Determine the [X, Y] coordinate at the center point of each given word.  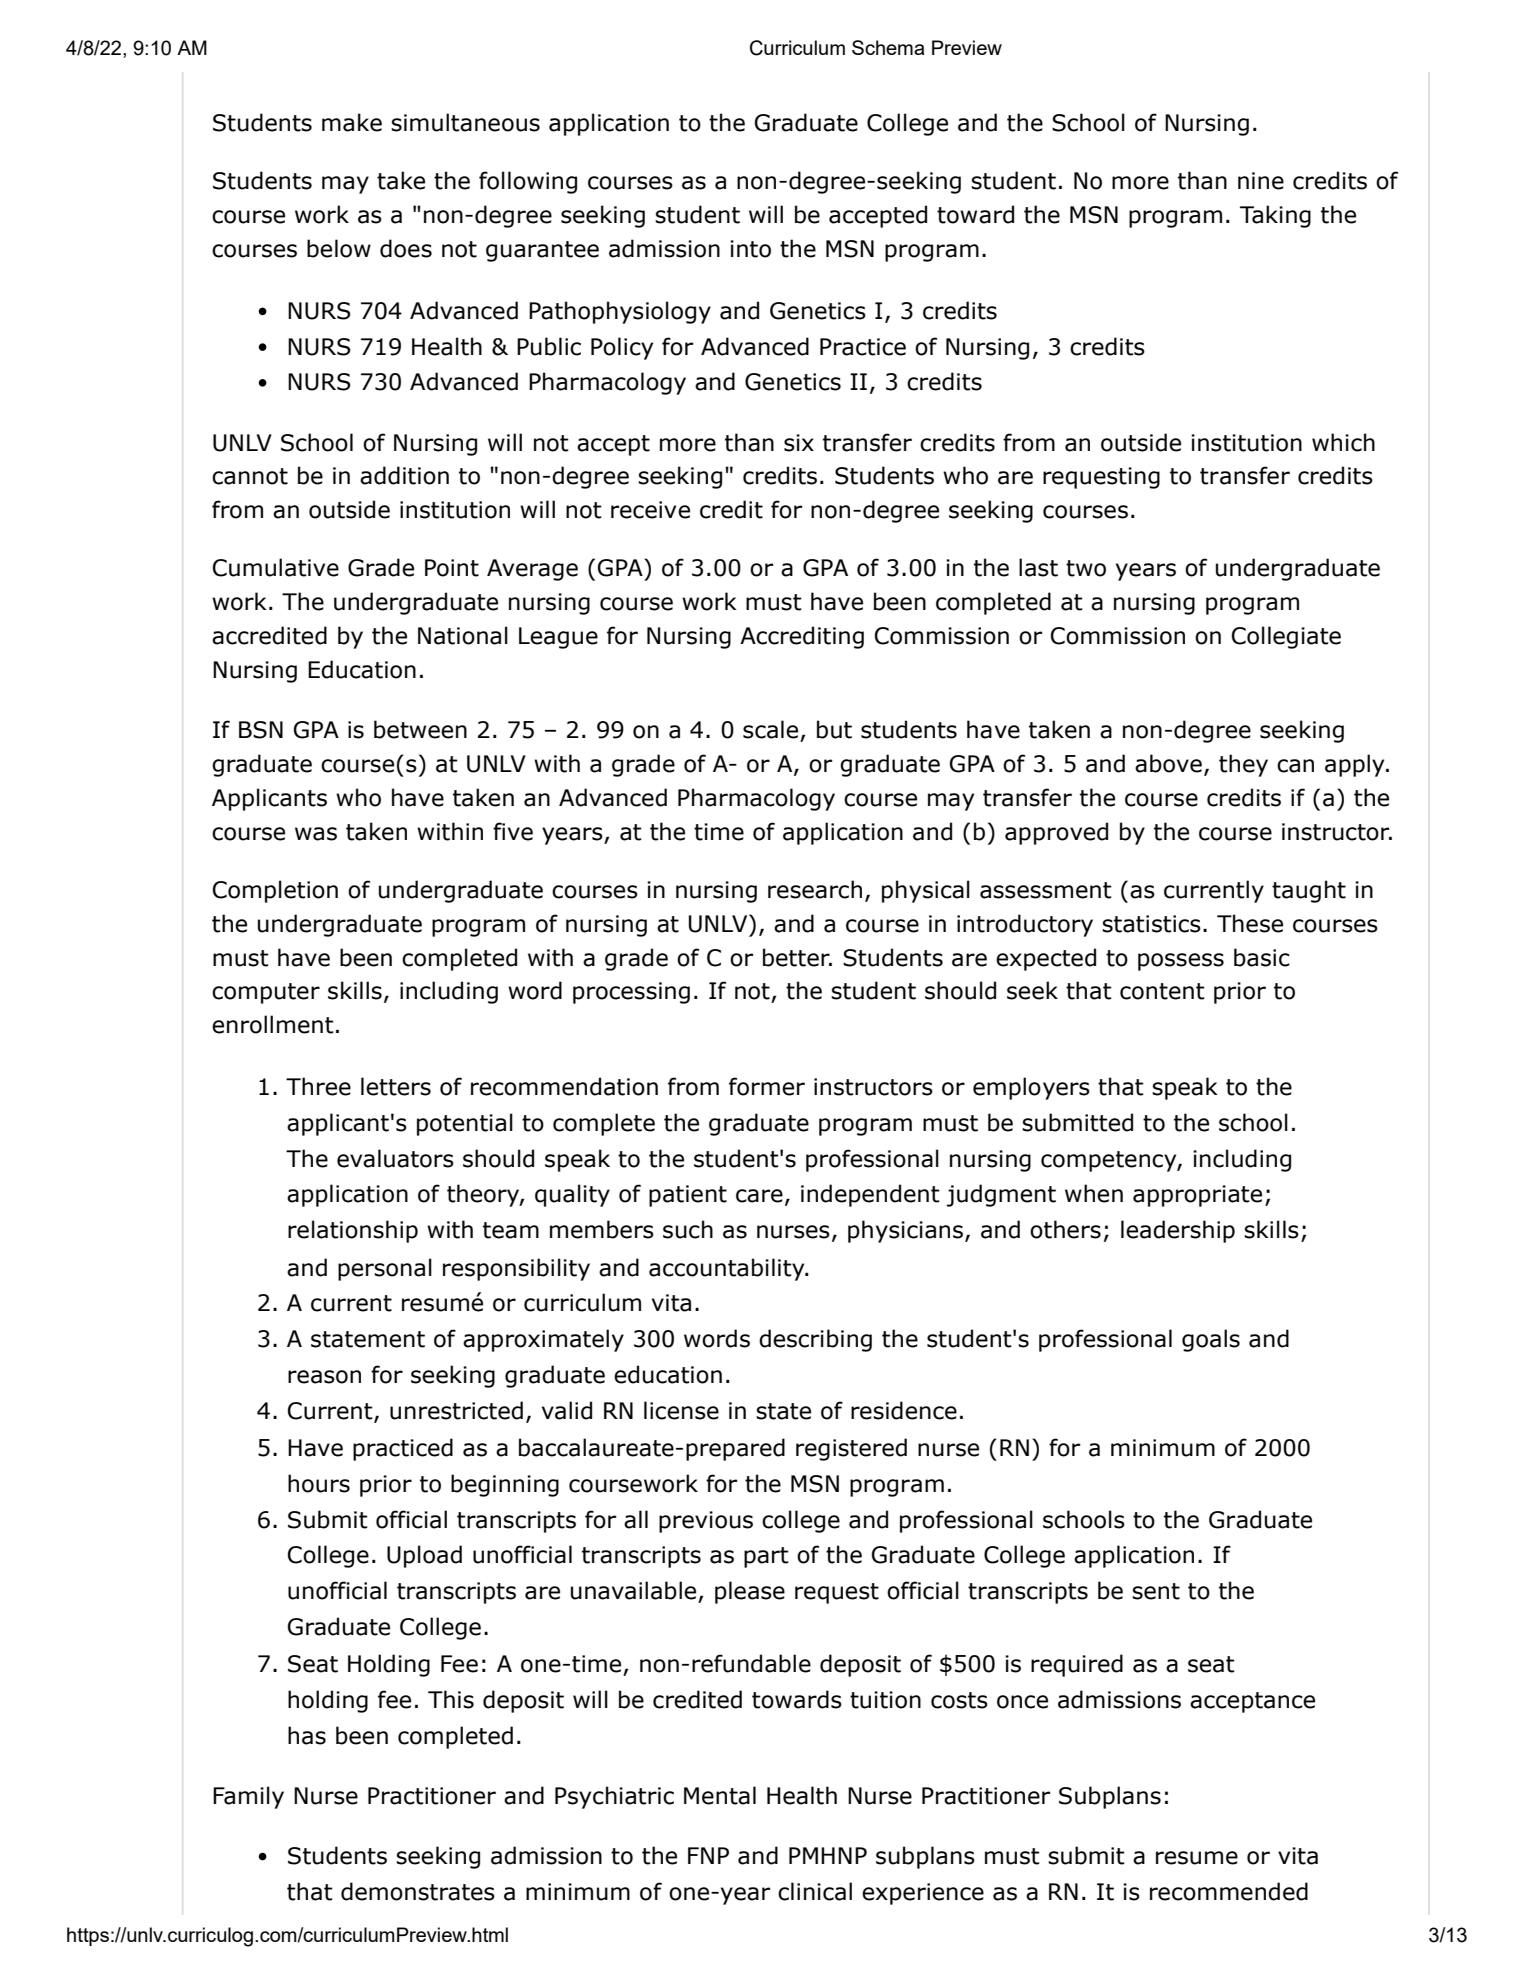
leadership [1178, 1231]
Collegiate [1286, 637]
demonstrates [418, 1891]
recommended [1229, 1891]
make [352, 122]
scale [770, 729]
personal [385, 1269]
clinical [815, 1891]
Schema [888, 47]
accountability [728, 1269]
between [420, 729]
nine [1261, 181]
